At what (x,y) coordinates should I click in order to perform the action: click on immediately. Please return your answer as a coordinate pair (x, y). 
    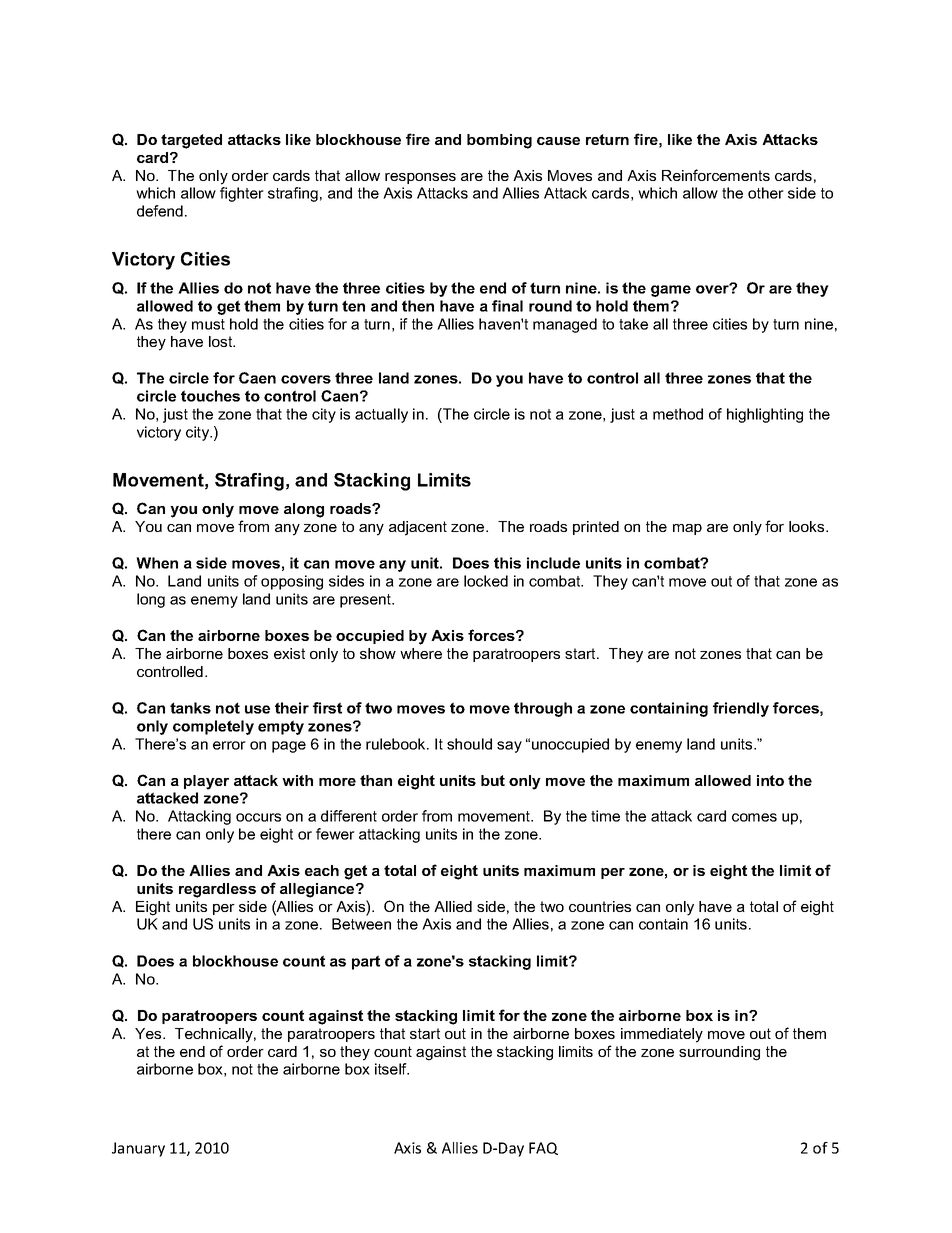
    Looking at the image, I should click on (662, 1035).
